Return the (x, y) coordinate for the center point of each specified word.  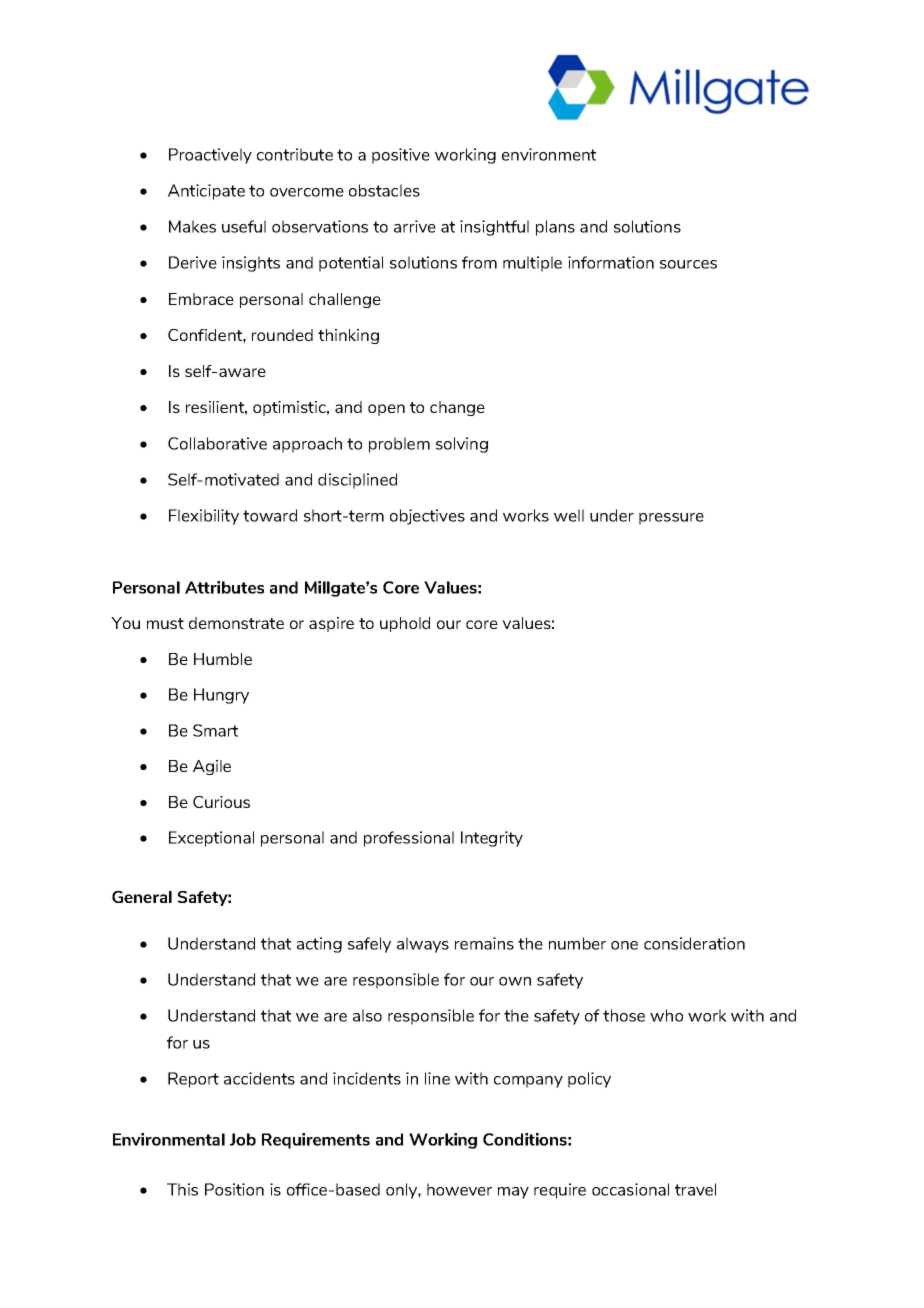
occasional (630, 1189)
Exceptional (211, 839)
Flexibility (204, 517)
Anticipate (206, 192)
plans (555, 228)
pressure (671, 519)
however (459, 1189)
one (624, 945)
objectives (427, 517)
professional (409, 839)
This (182, 1189)
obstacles (384, 190)
